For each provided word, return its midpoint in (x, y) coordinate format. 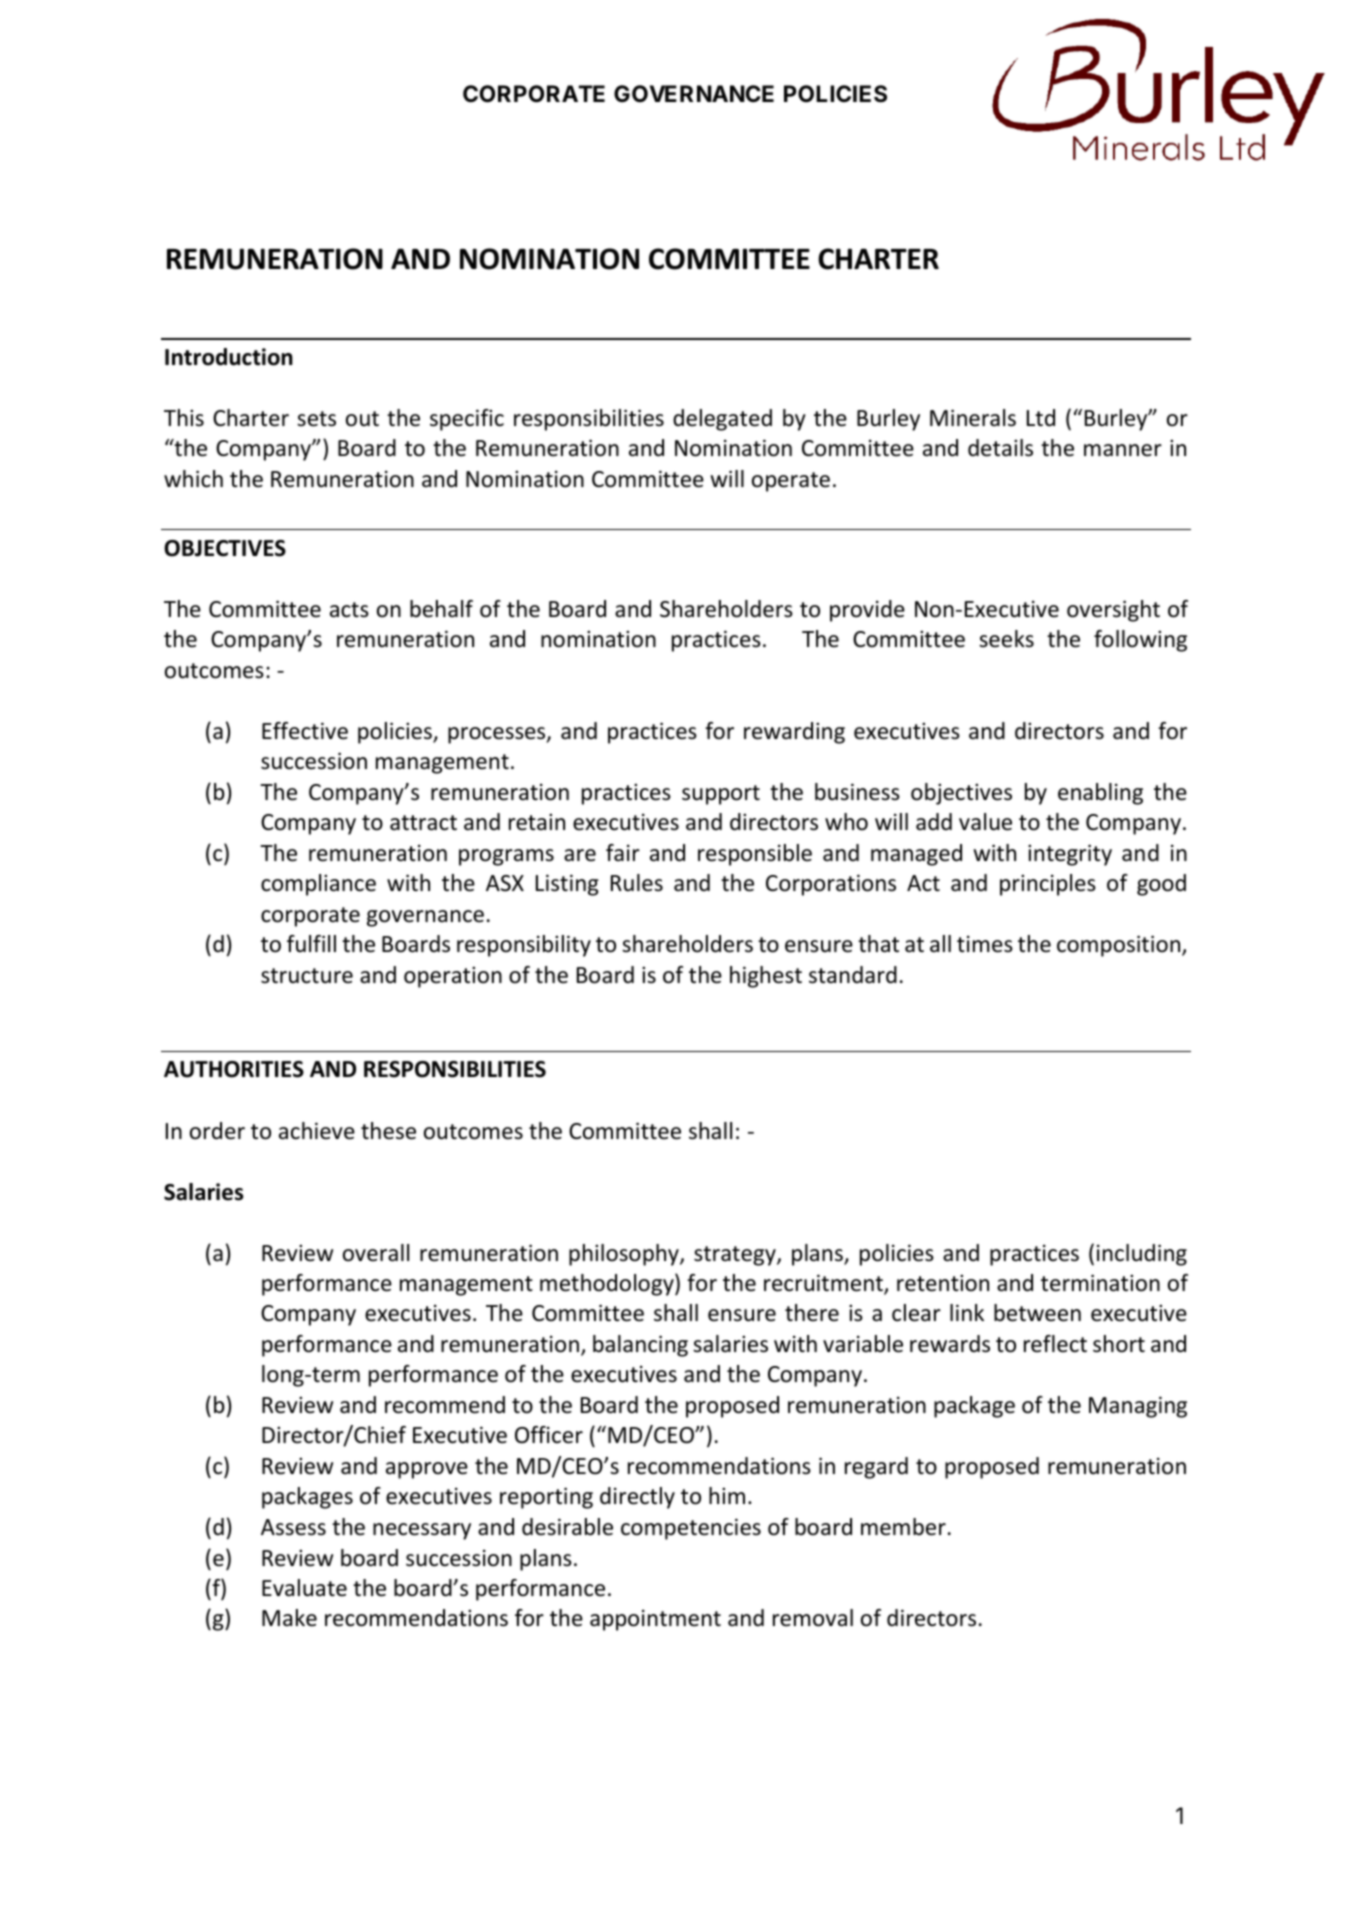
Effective (305, 731)
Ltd (1041, 418)
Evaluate (304, 1588)
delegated (722, 420)
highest (766, 977)
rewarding (794, 733)
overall (376, 1253)
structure (307, 976)
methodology (608, 1284)
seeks (1006, 639)
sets (316, 419)
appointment (655, 1620)
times (985, 944)
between (1037, 1313)
